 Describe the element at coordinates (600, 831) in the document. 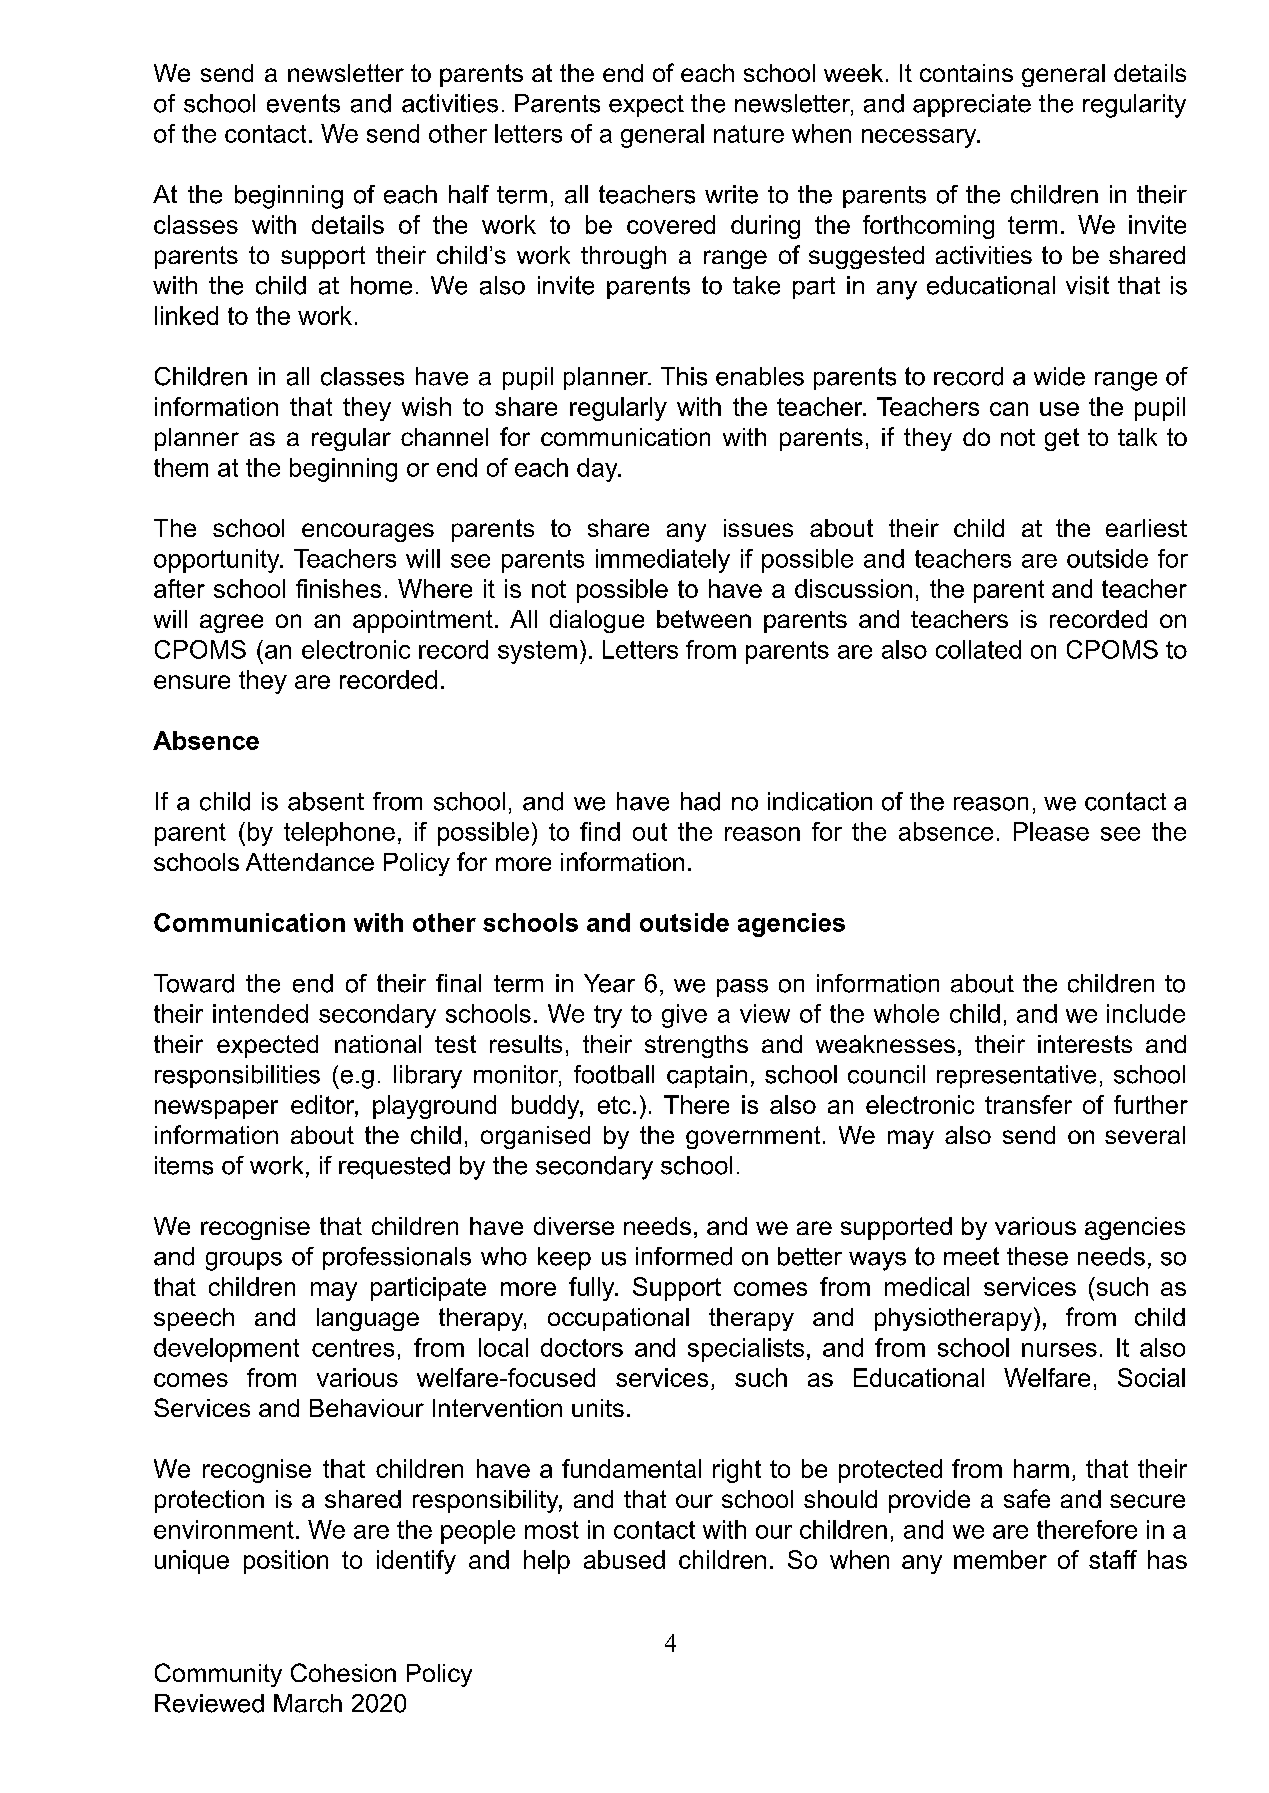

I see `find` at that location.
